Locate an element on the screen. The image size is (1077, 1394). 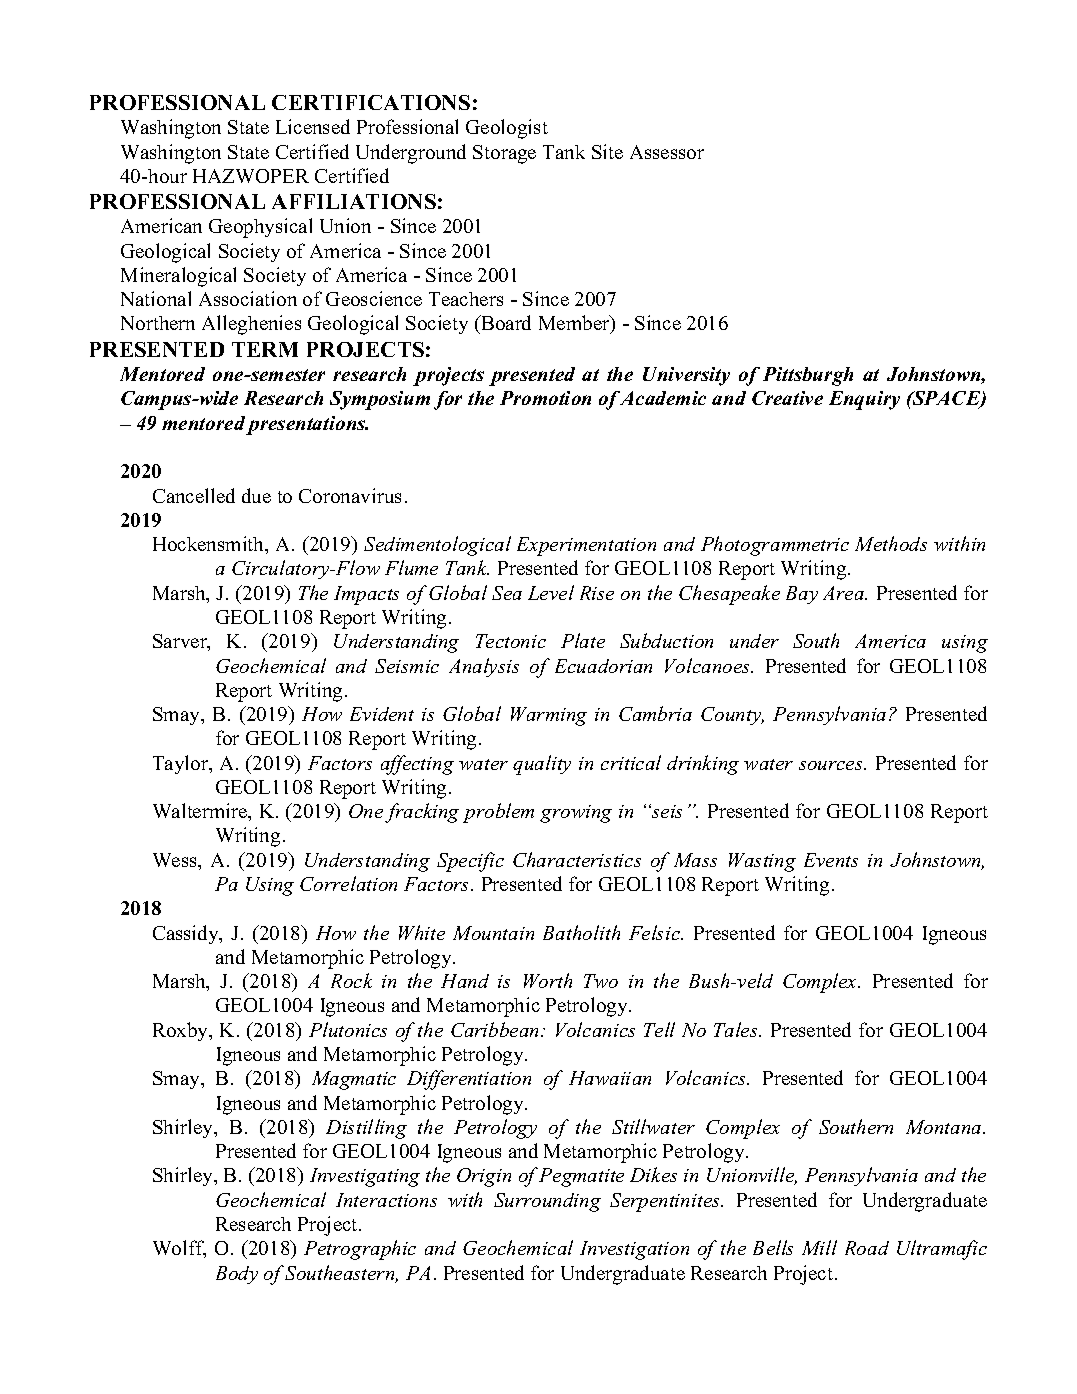
Taylor is located at coordinates (182, 764).
